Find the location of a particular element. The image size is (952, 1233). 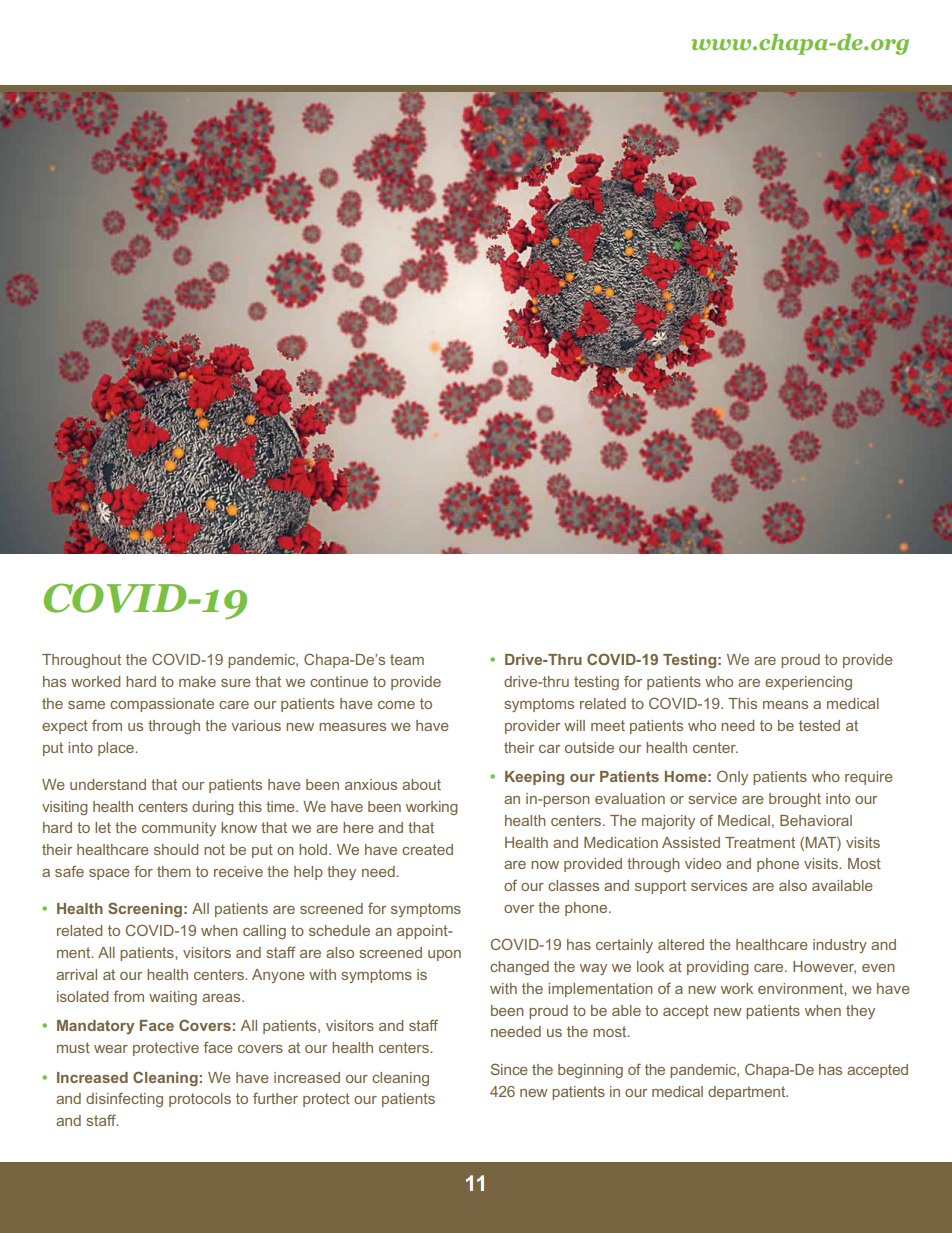

industry is located at coordinates (840, 946).
